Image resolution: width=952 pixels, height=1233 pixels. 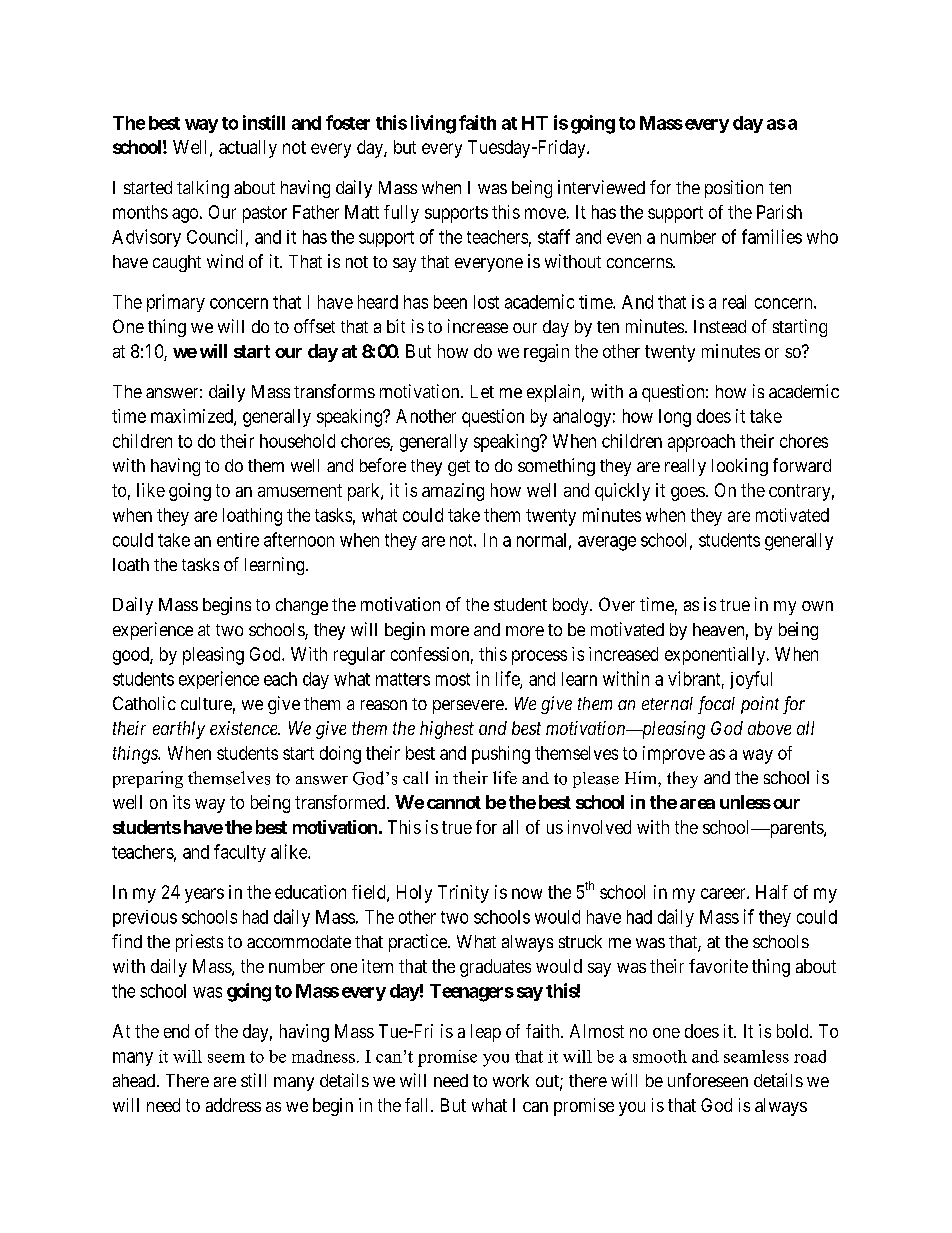 I want to click on move, so click(x=545, y=213).
